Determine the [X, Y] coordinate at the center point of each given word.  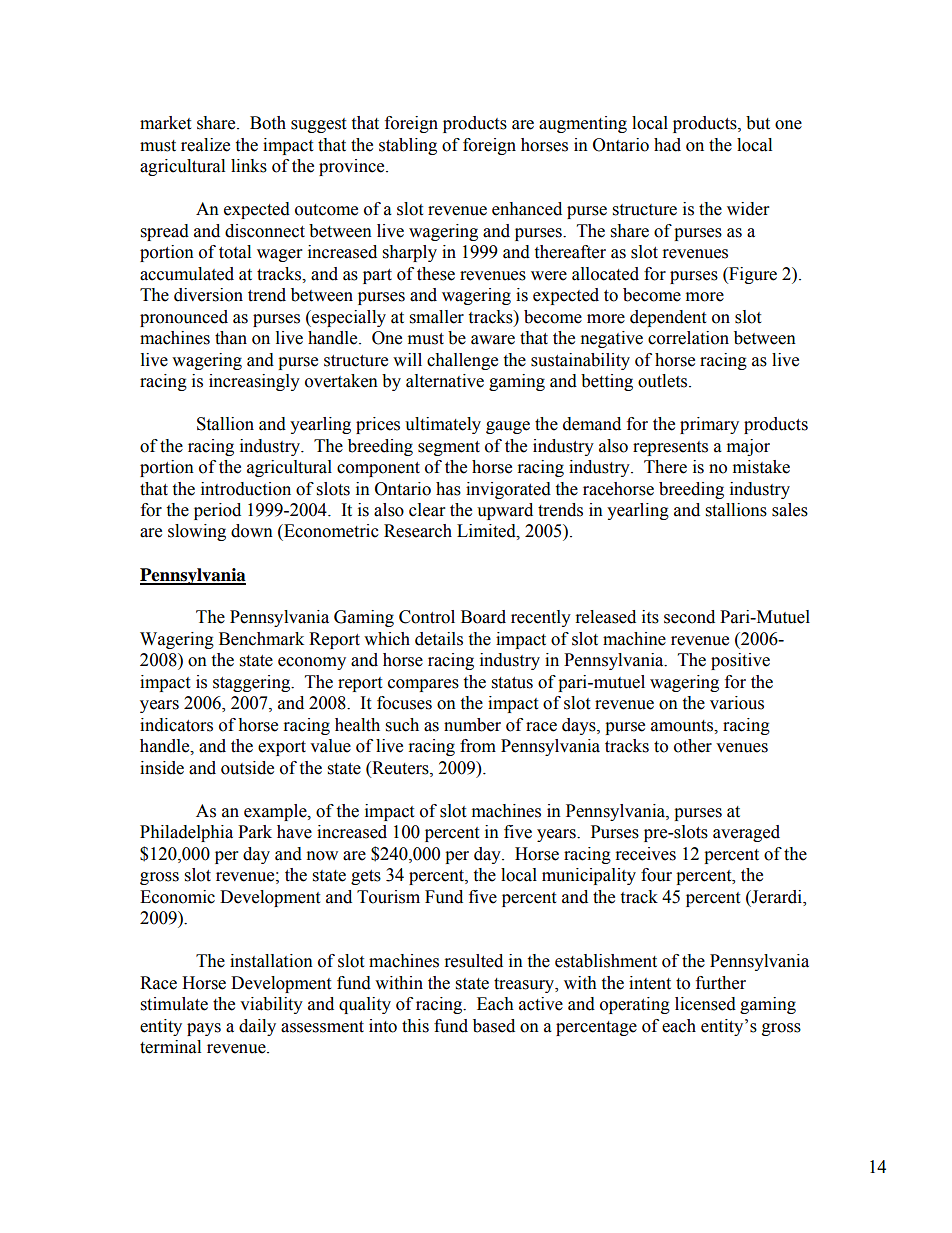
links [249, 166]
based [494, 1026]
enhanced [527, 209]
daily [257, 1027]
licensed [705, 1004]
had [667, 145]
